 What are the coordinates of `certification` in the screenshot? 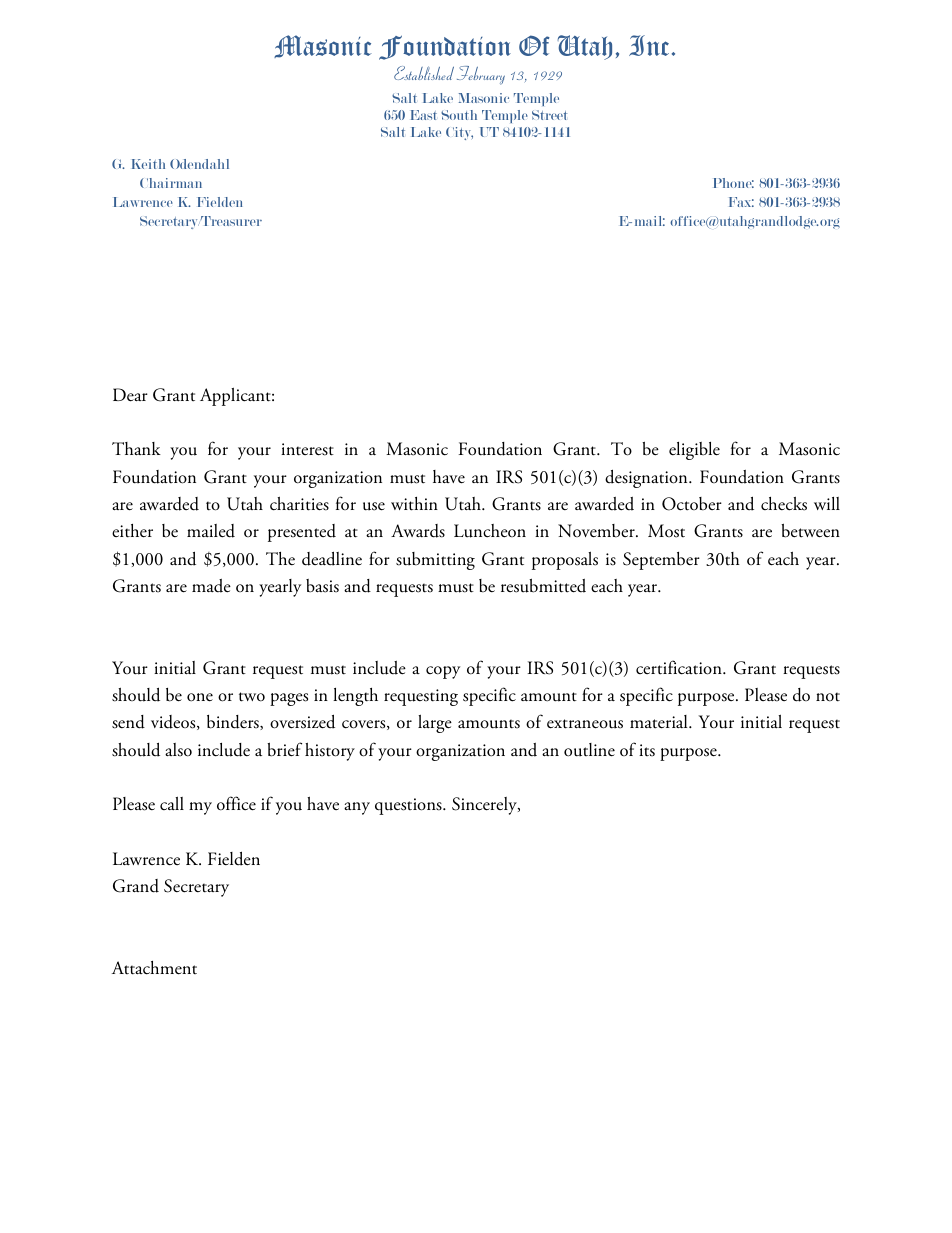 It's located at (680, 667).
